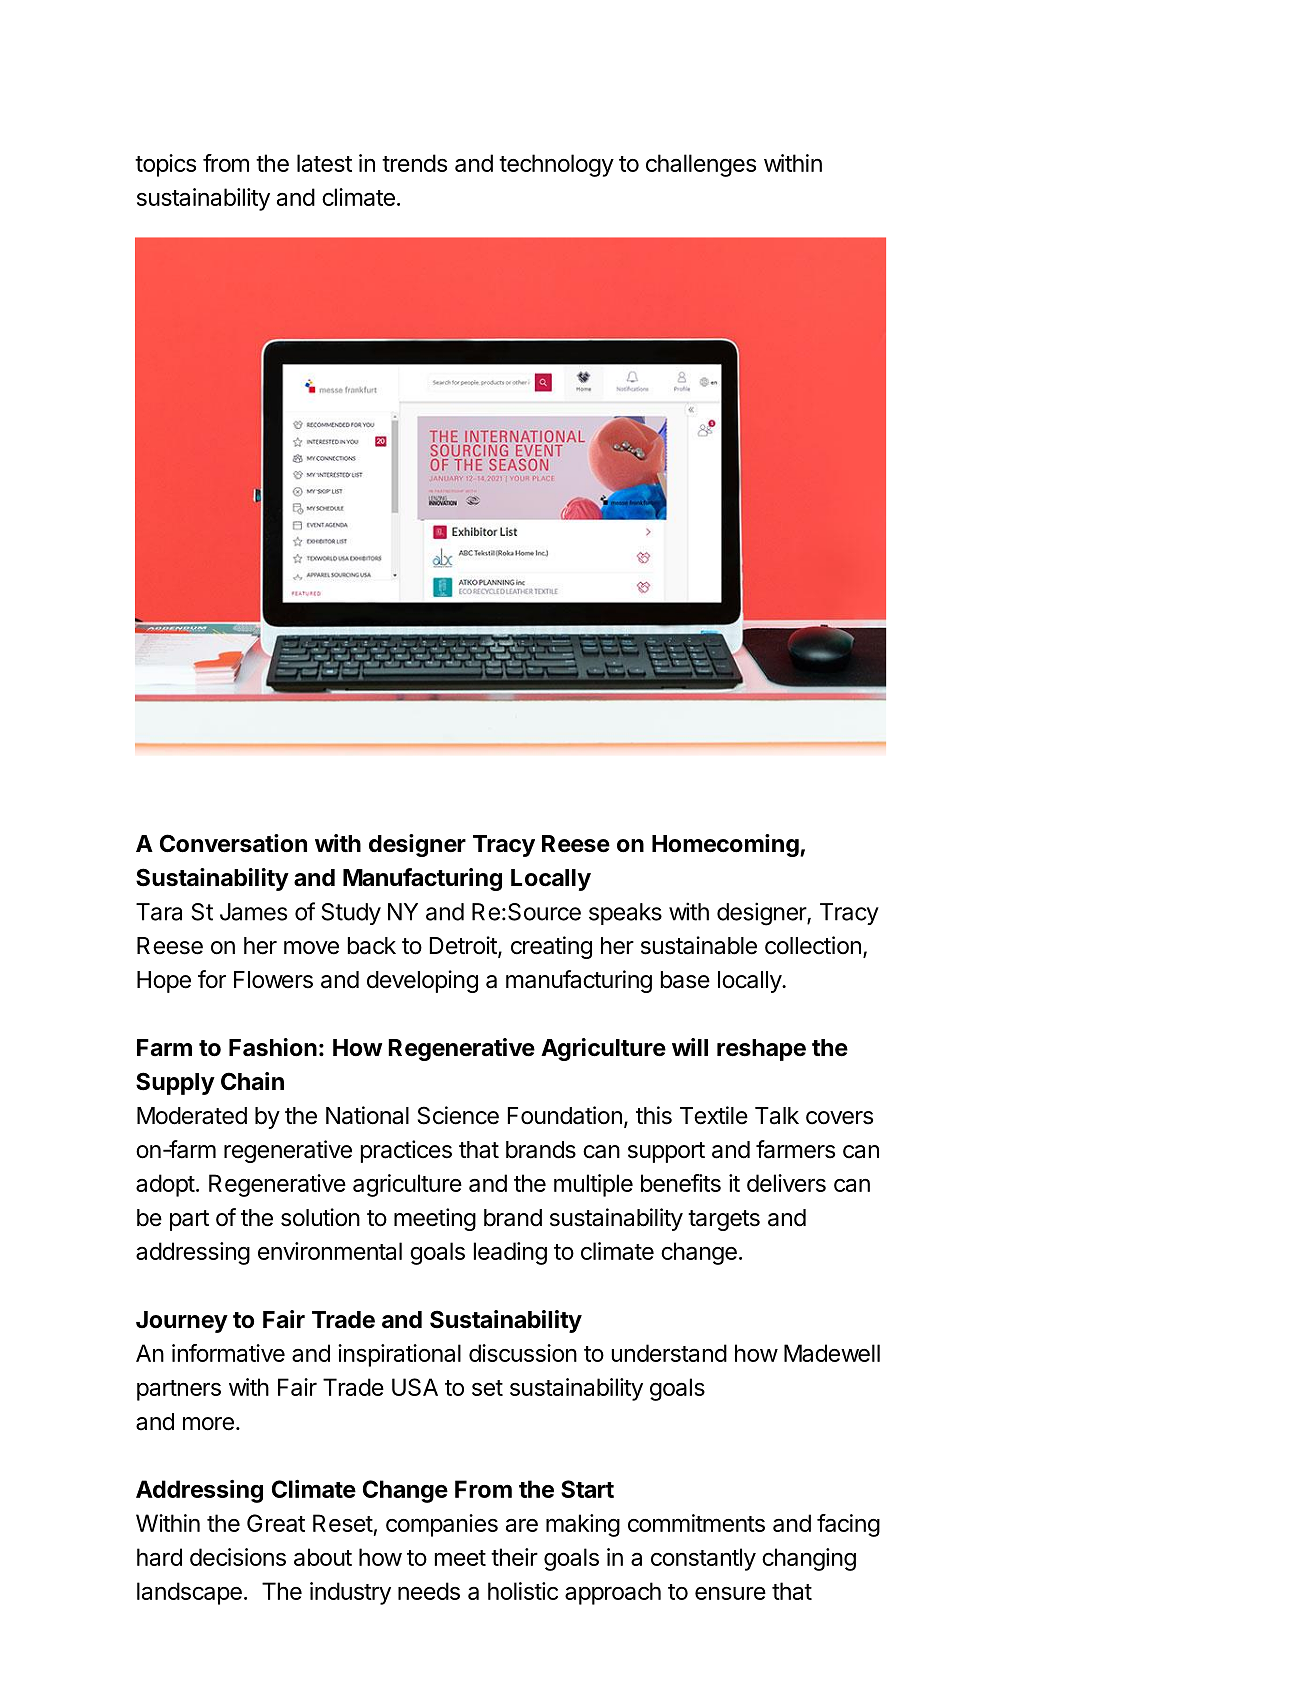  I want to click on collection, so click(813, 945).
